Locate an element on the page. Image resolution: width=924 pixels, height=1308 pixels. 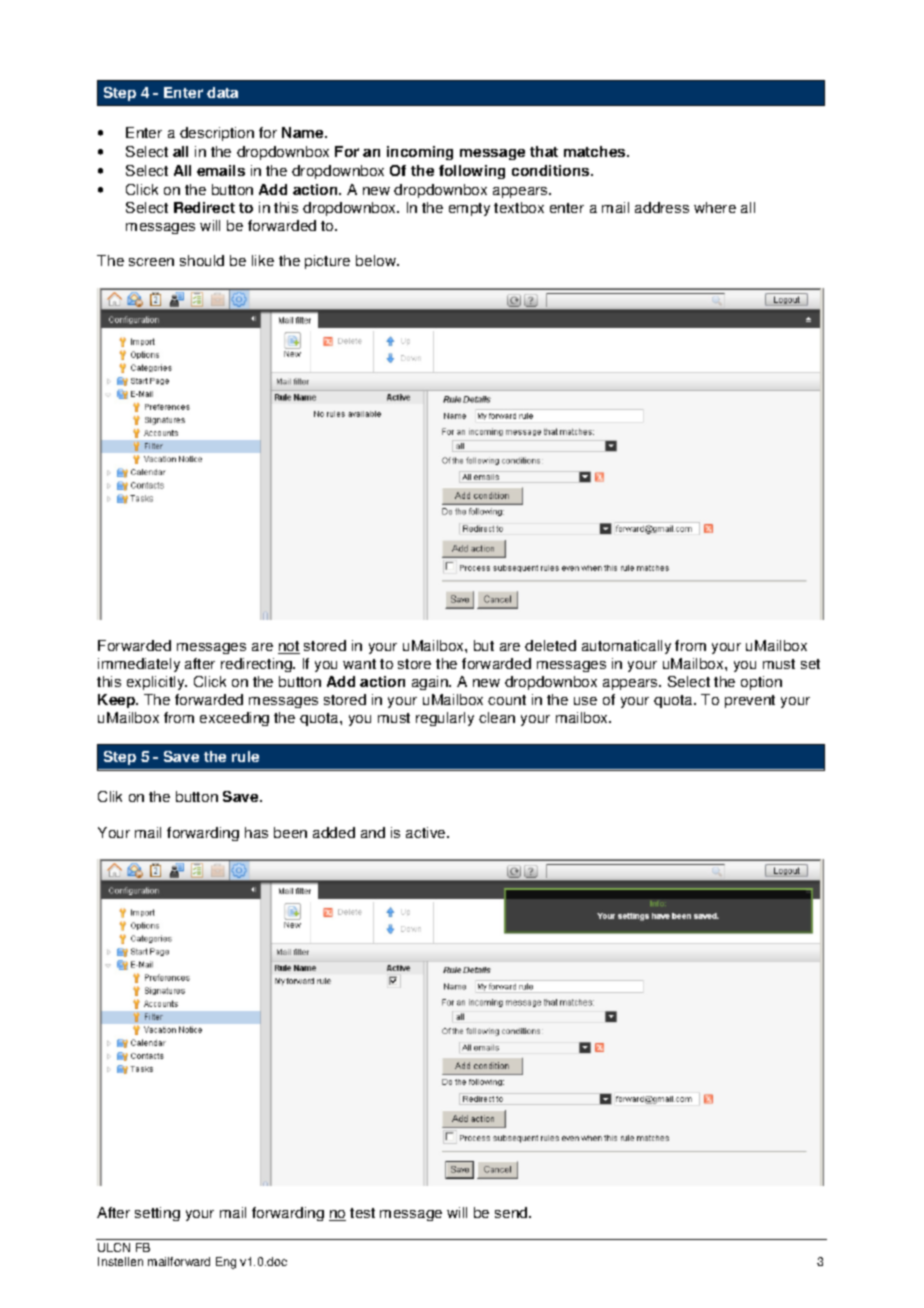
automatically is located at coordinates (626, 647).
